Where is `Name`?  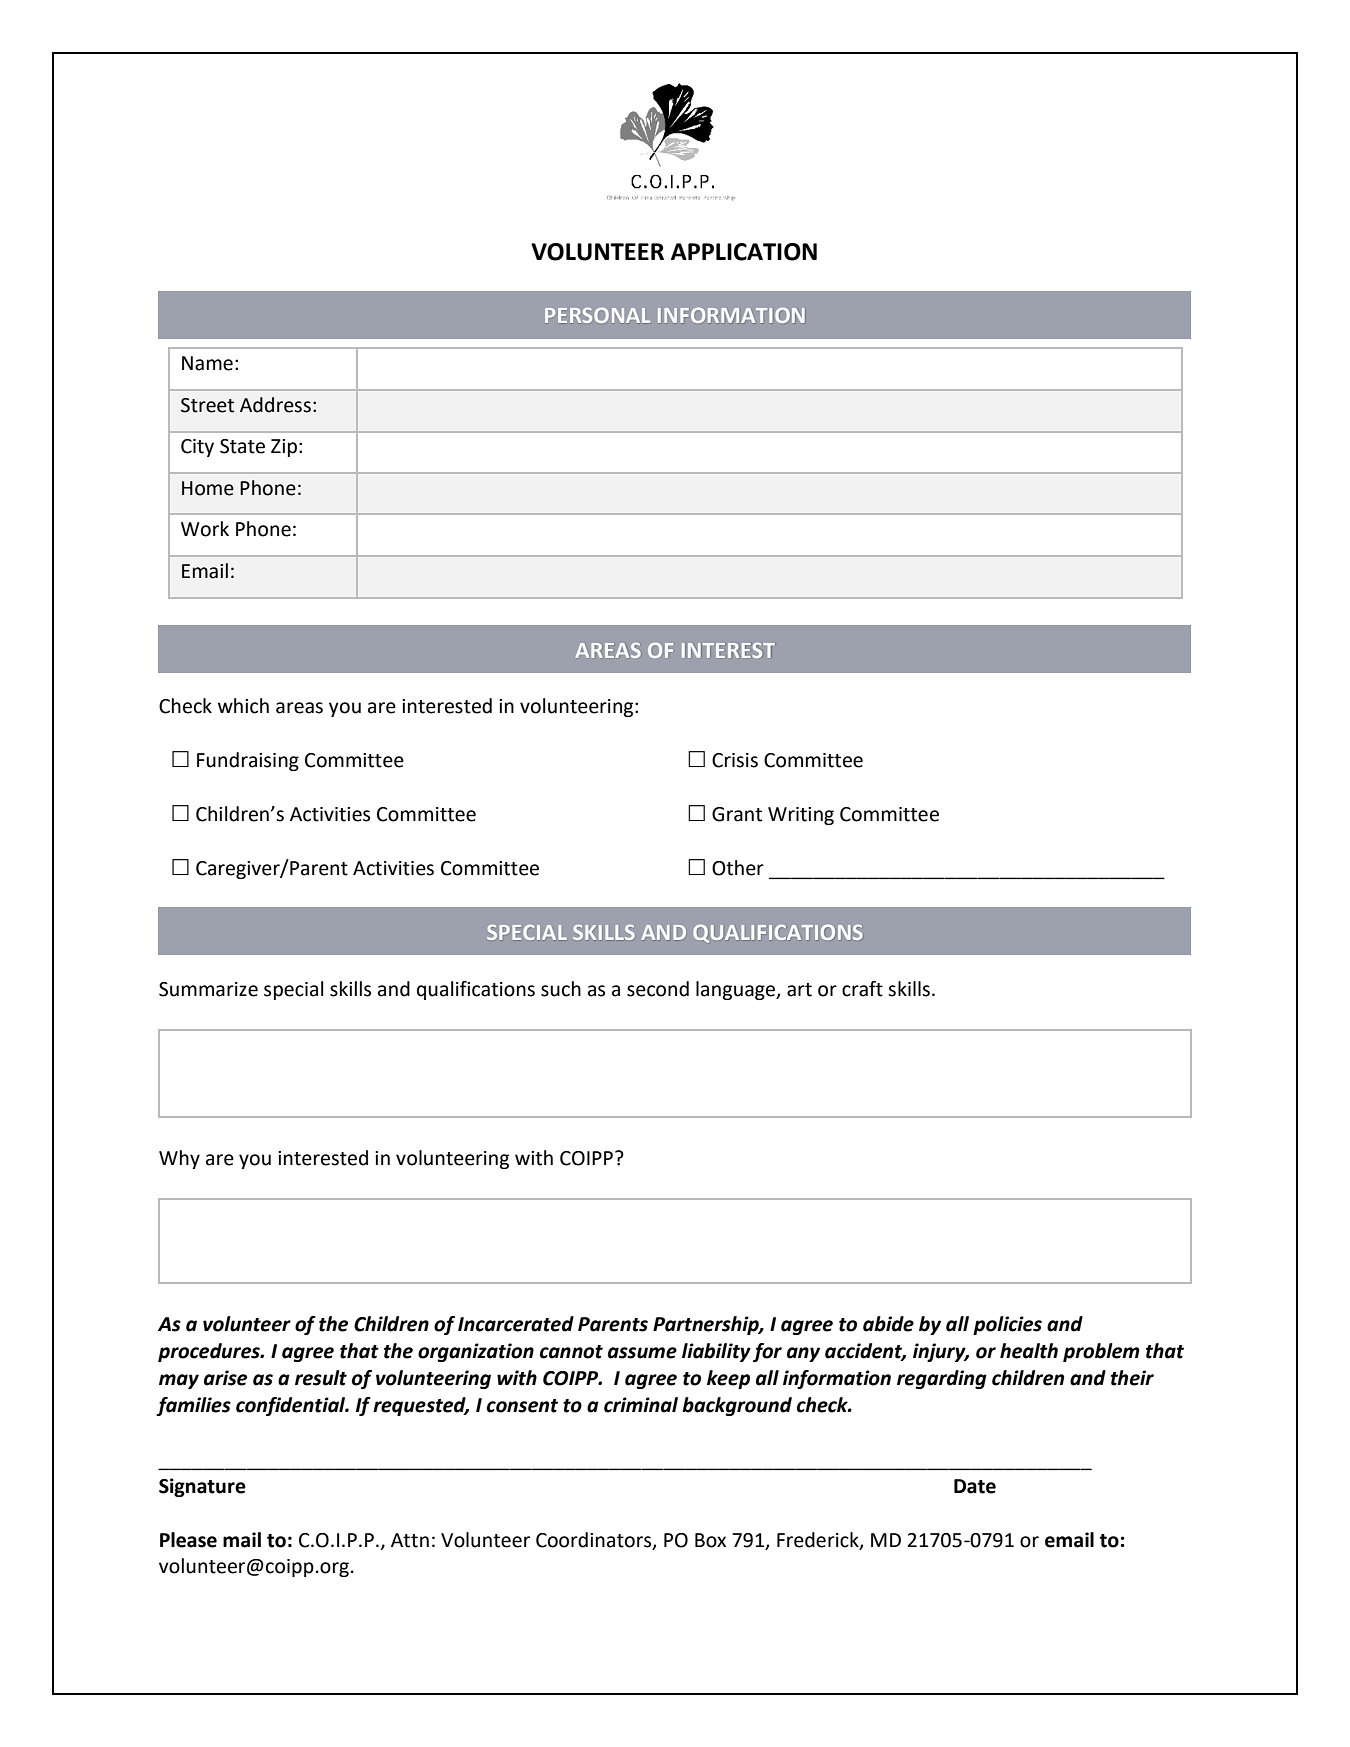 Name is located at coordinates (207, 363).
